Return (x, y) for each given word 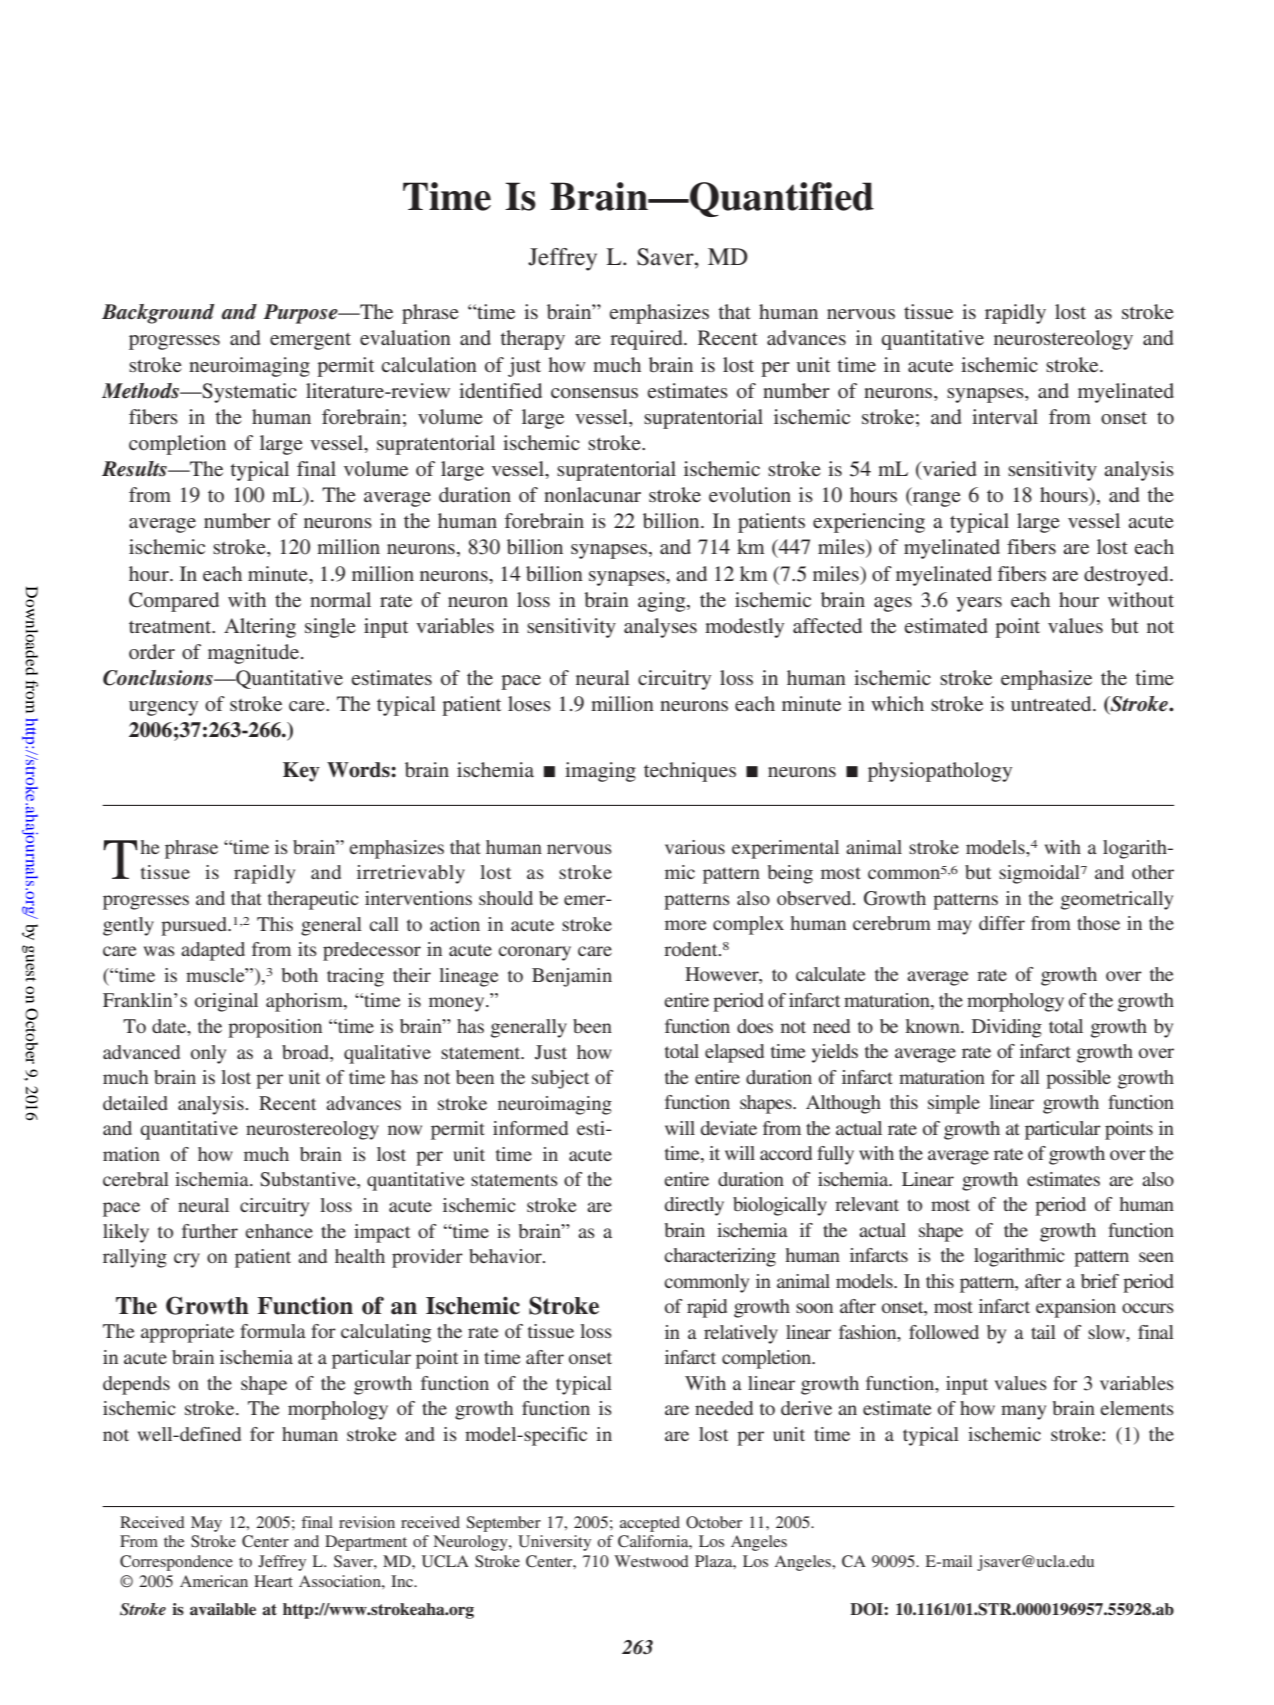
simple (954, 1104)
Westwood (651, 1561)
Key (301, 772)
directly (694, 1206)
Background (158, 314)
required (647, 340)
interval (1005, 416)
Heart (273, 1581)
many (1023, 1412)
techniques (690, 772)
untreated (1052, 703)
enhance (279, 1231)
